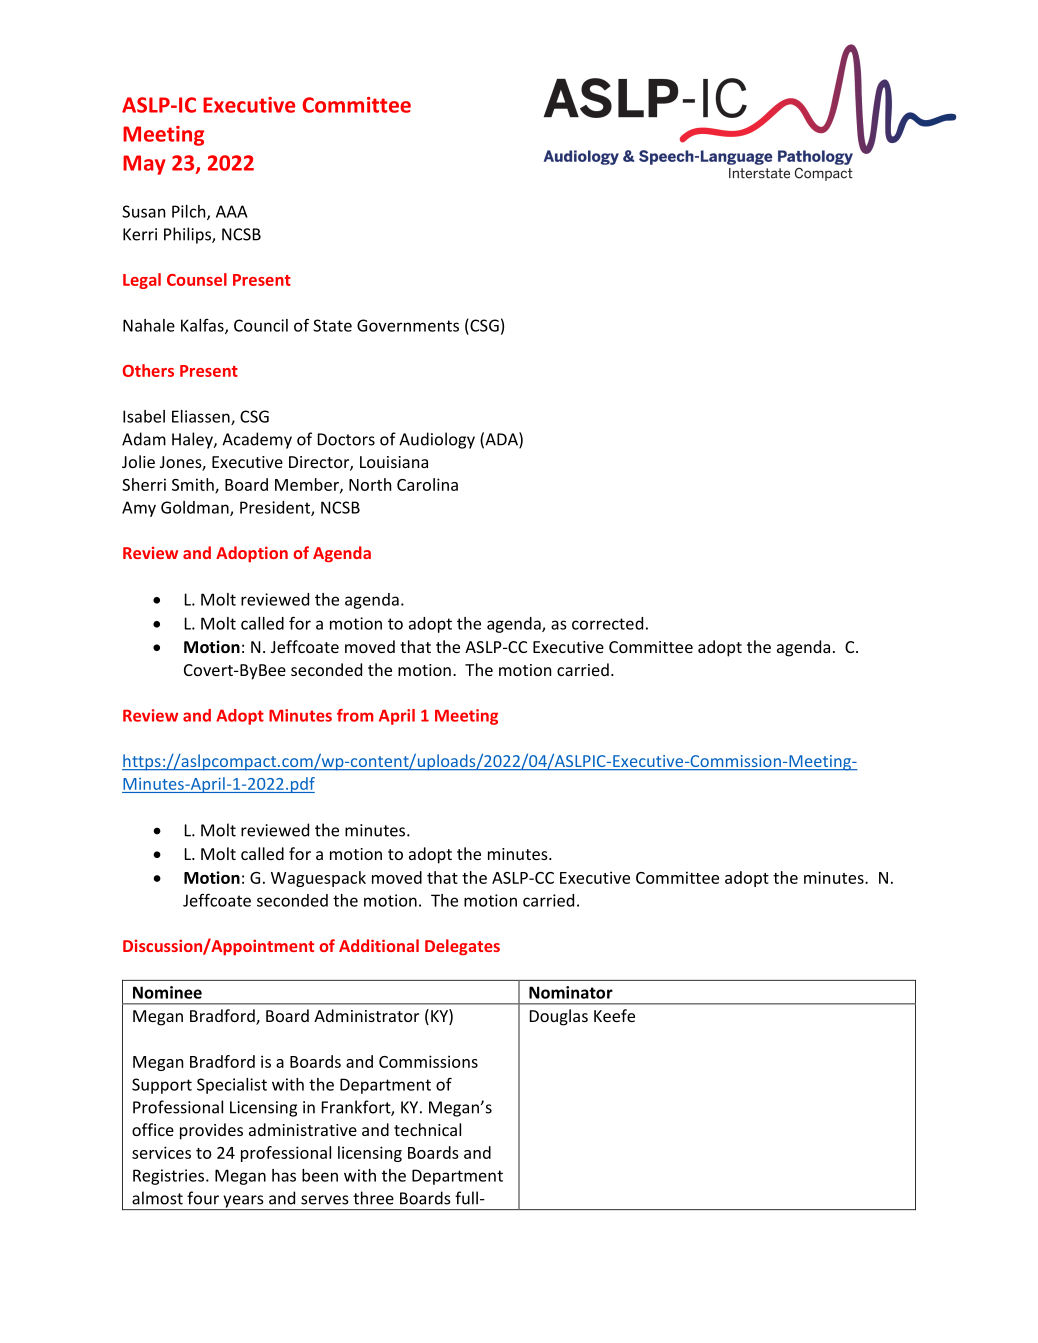 This document has height=1343, width=1038. Describe the element at coordinates (232, 211) in the document. I see `AAA` at that location.
